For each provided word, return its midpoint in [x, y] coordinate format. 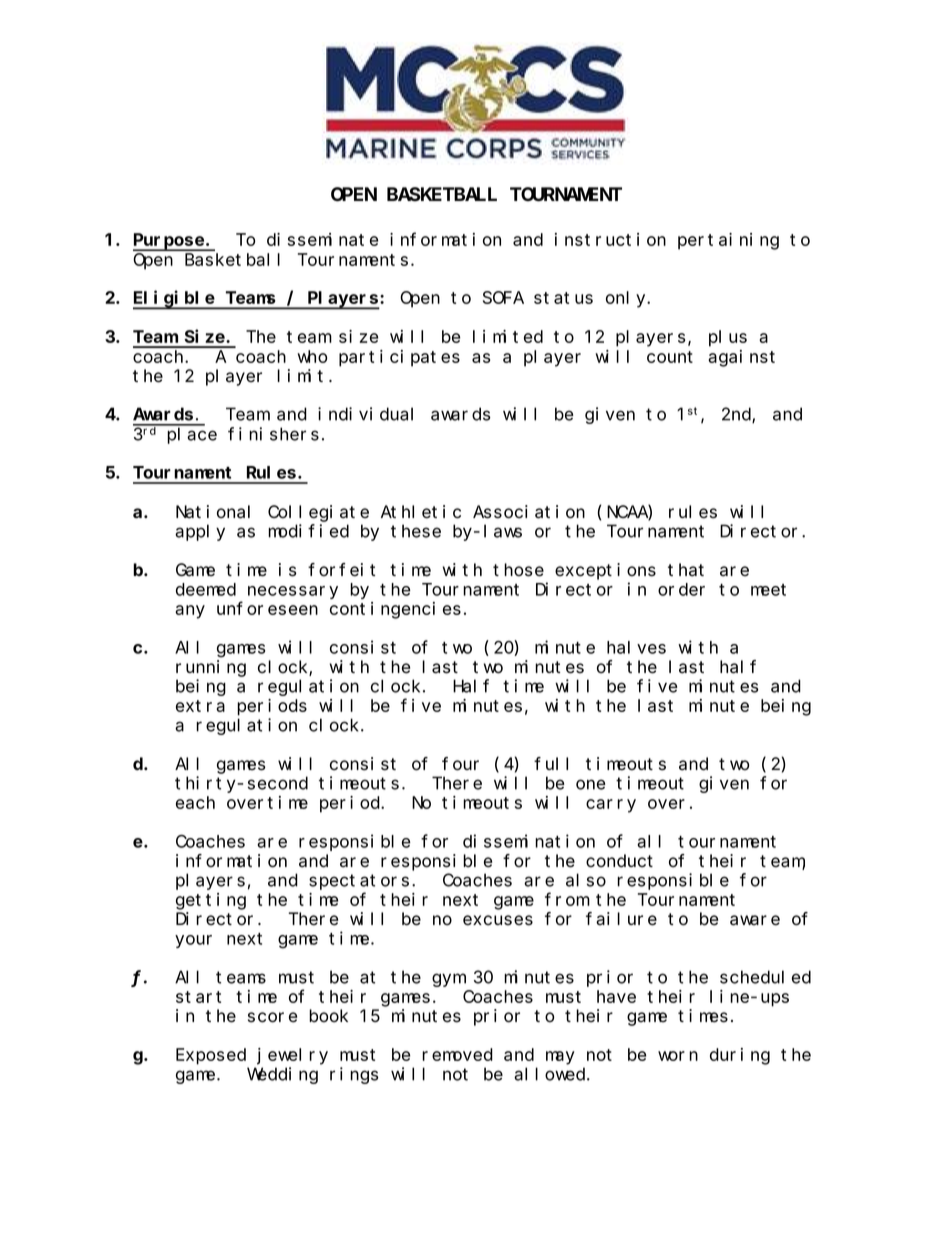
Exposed [211, 1056]
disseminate [322, 239]
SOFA [503, 298]
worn [678, 1056]
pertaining [728, 241]
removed [457, 1054]
